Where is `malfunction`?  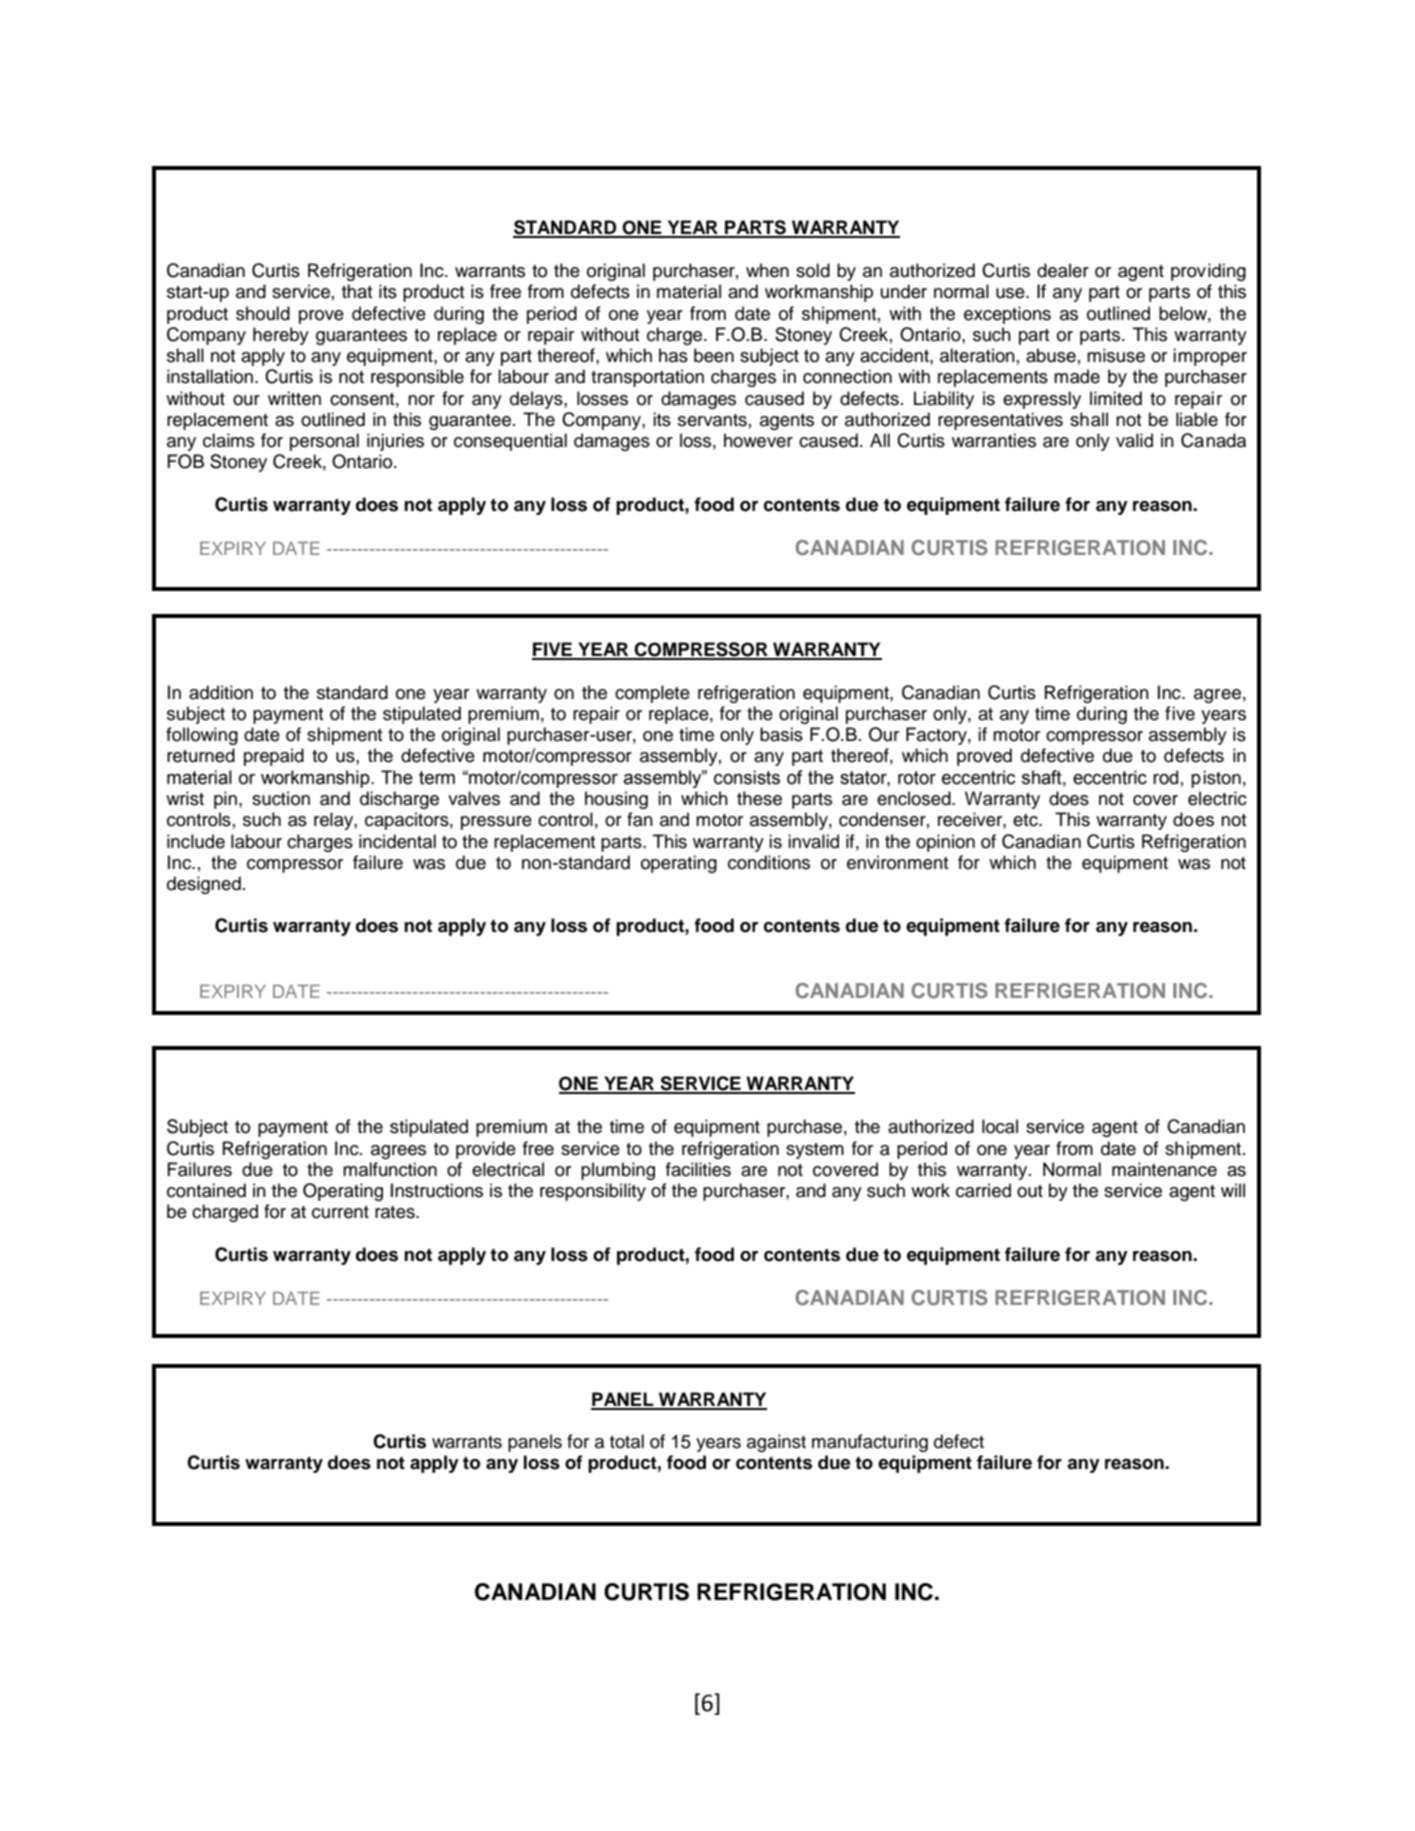 malfunction is located at coordinates (390, 1169).
